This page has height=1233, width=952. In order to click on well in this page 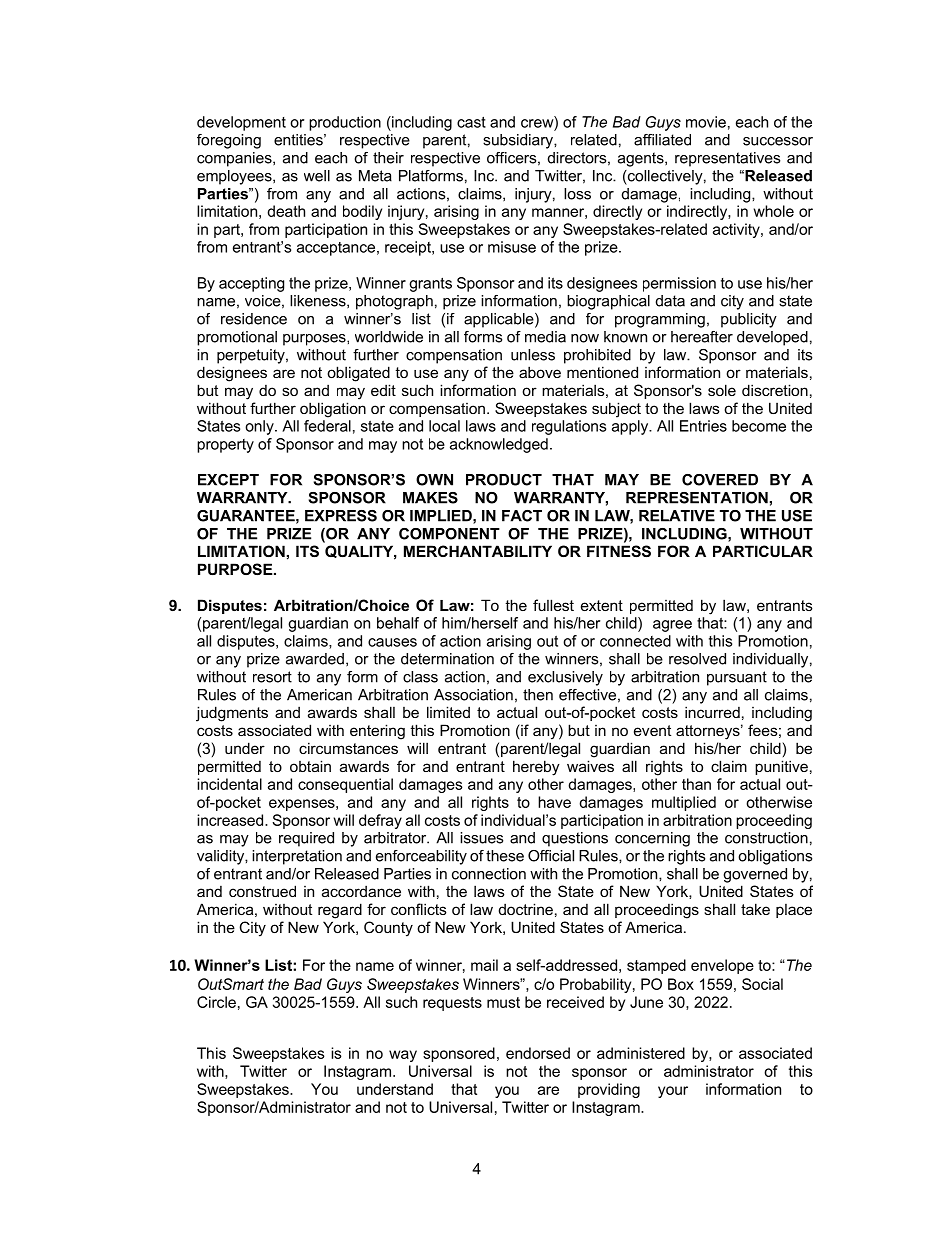, I will do `click(317, 176)`.
